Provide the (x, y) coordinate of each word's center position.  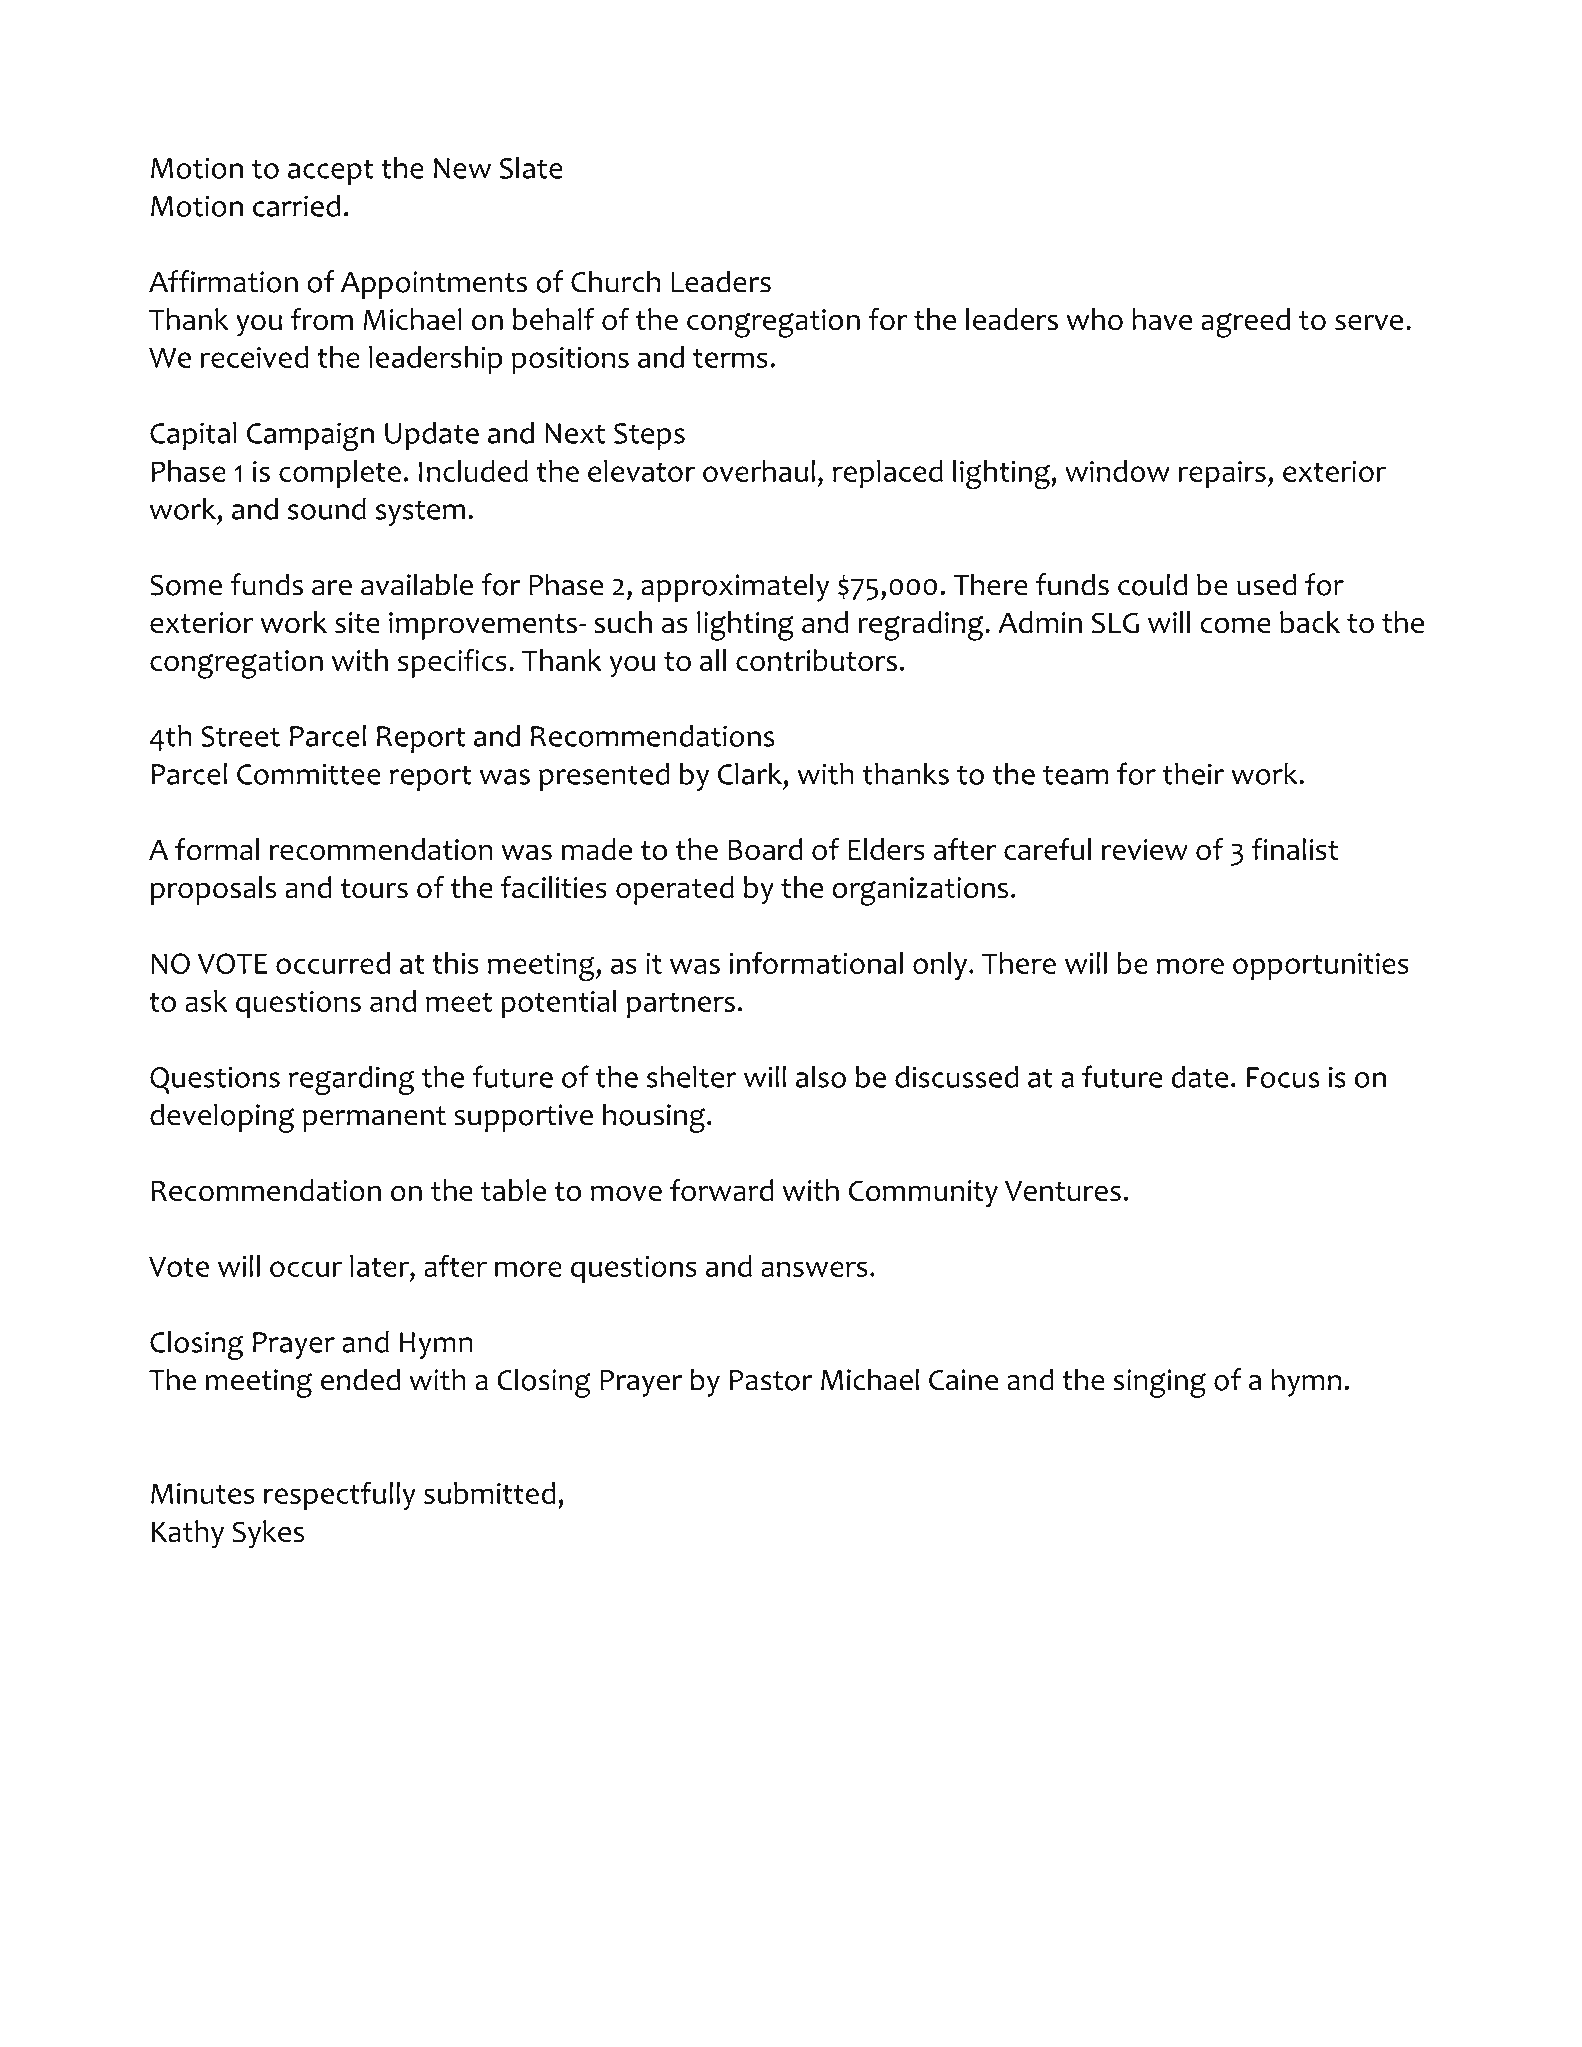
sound (327, 509)
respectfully (340, 1496)
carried (296, 206)
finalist (1295, 849)
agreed (1245, 323)
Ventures (1063, 1191)
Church (616, 282)
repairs (1222, 475)
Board (765, 849)
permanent (374, 1119)
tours (374, 889)
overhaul (759, 471)
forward (722, 1190)
